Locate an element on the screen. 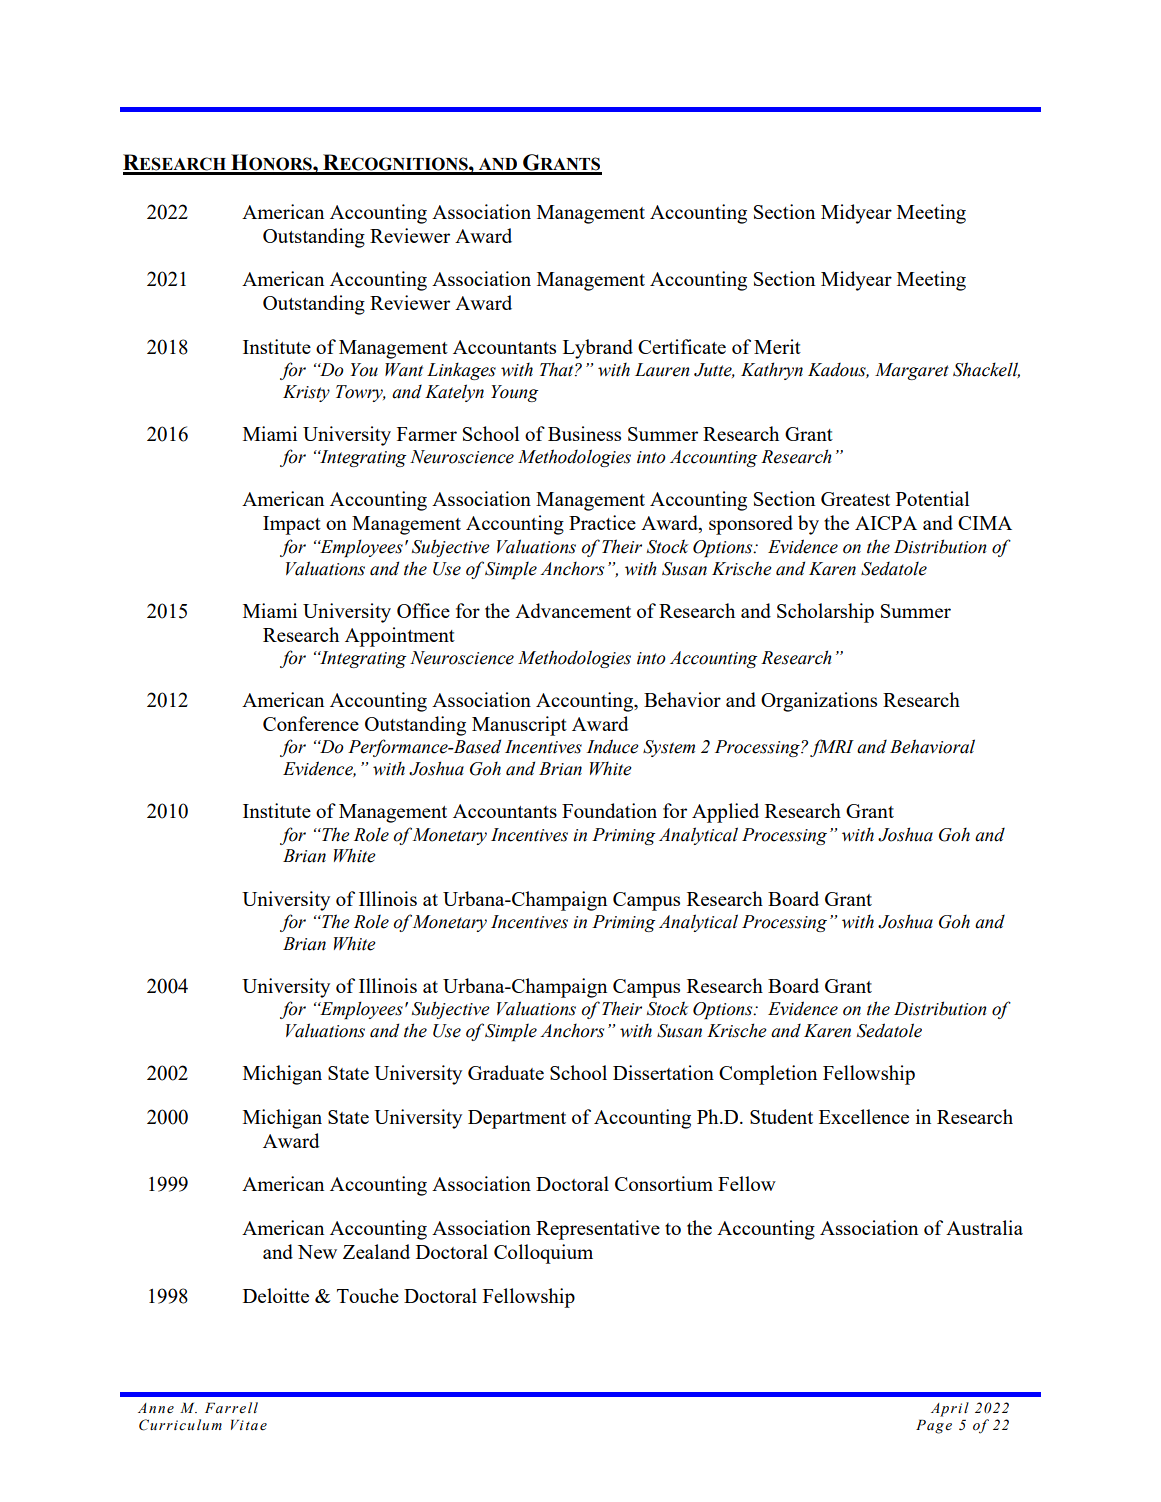  Lybrand is located at coordinates (598, 349).
